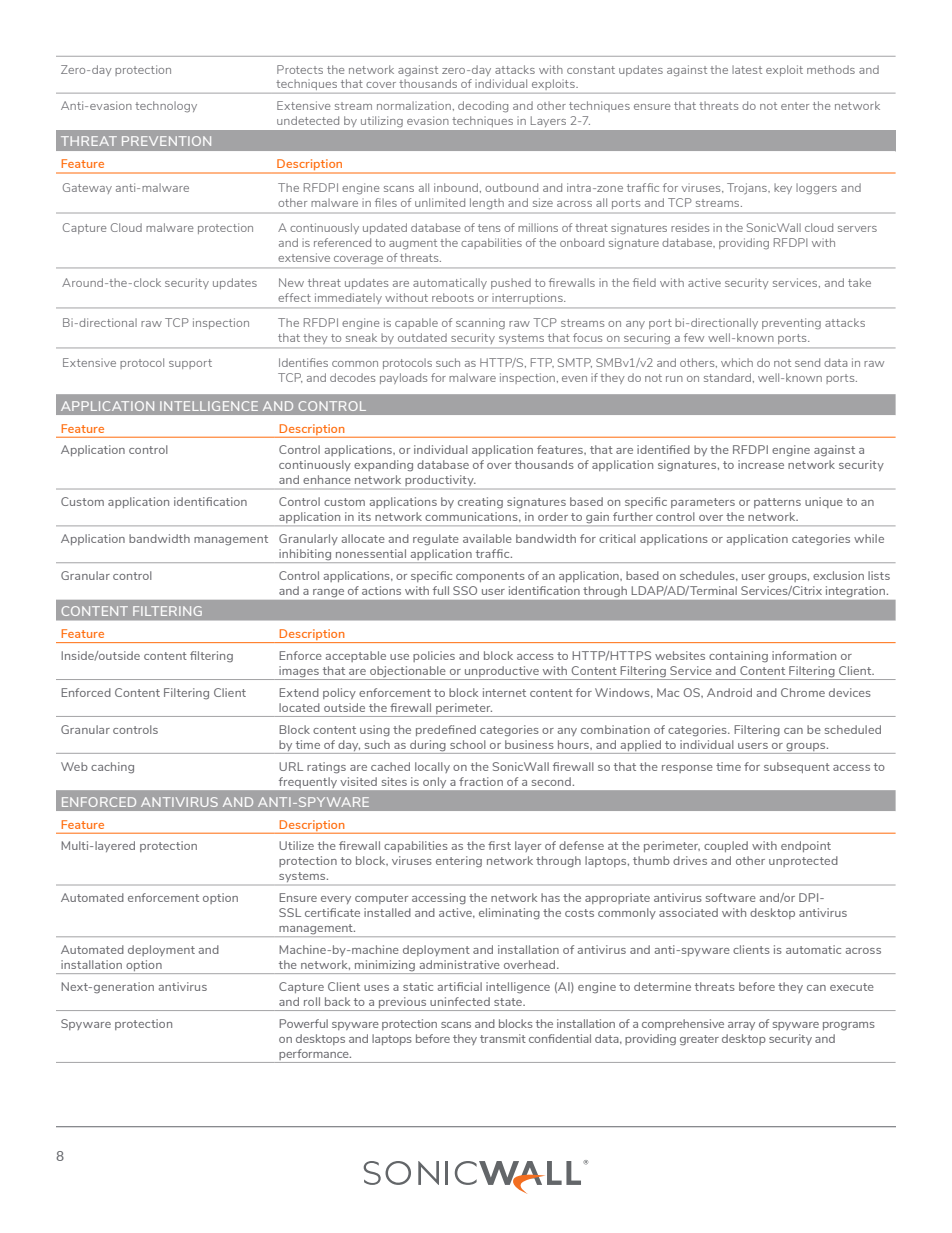  What do you see at coordinates (747, 69) in the screenshot?
I see `latest` at bounding box center [747, 69].
